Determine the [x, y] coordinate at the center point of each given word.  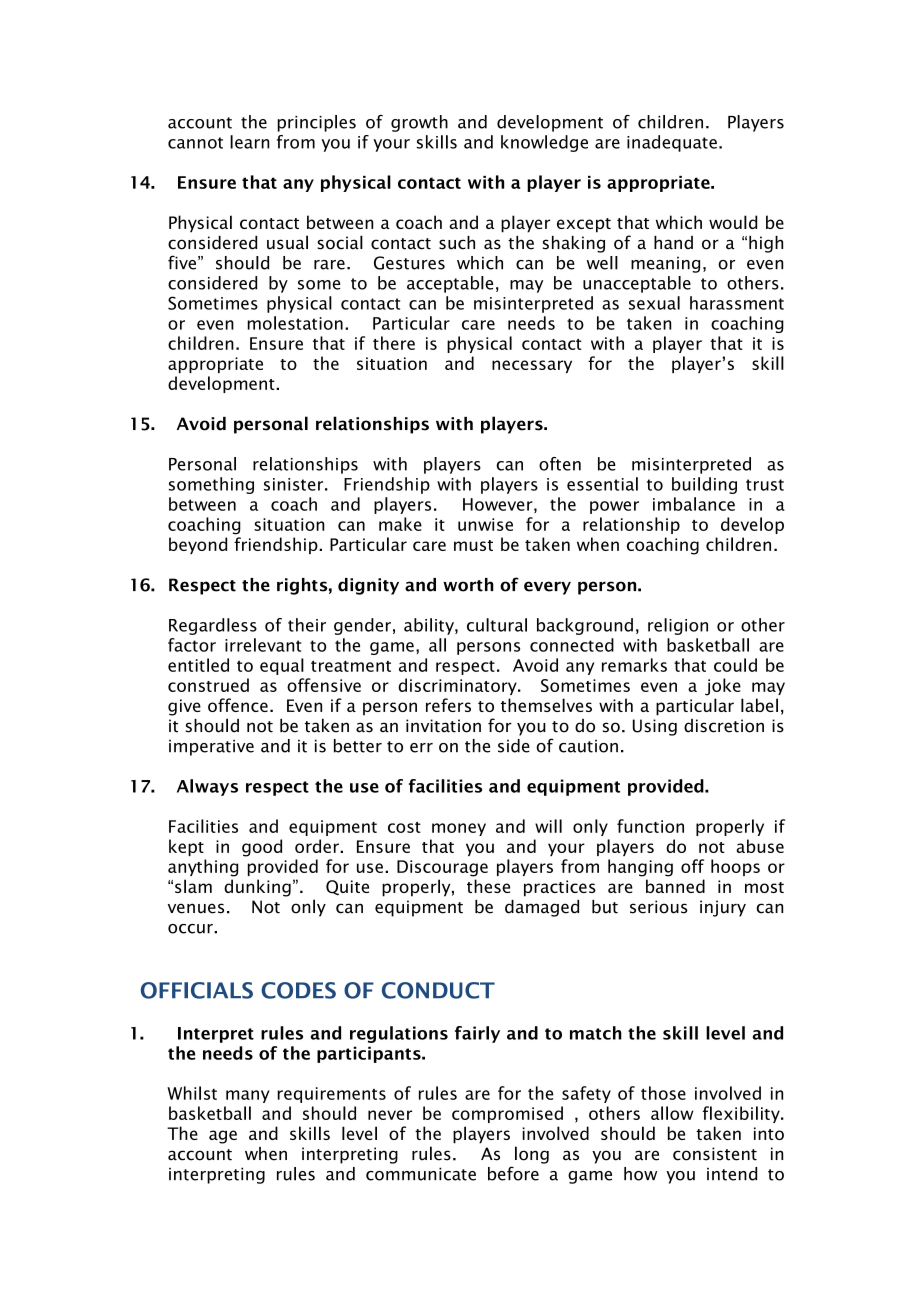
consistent [715, 1154]
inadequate [672, 143]
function [650, 826]
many [248, 1096]
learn [250, 142]
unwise [485, 524]
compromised [507, 1114]
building [704, 485]
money [459, 829]
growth [419, 123]
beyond [198, 545]
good [262, 848]
